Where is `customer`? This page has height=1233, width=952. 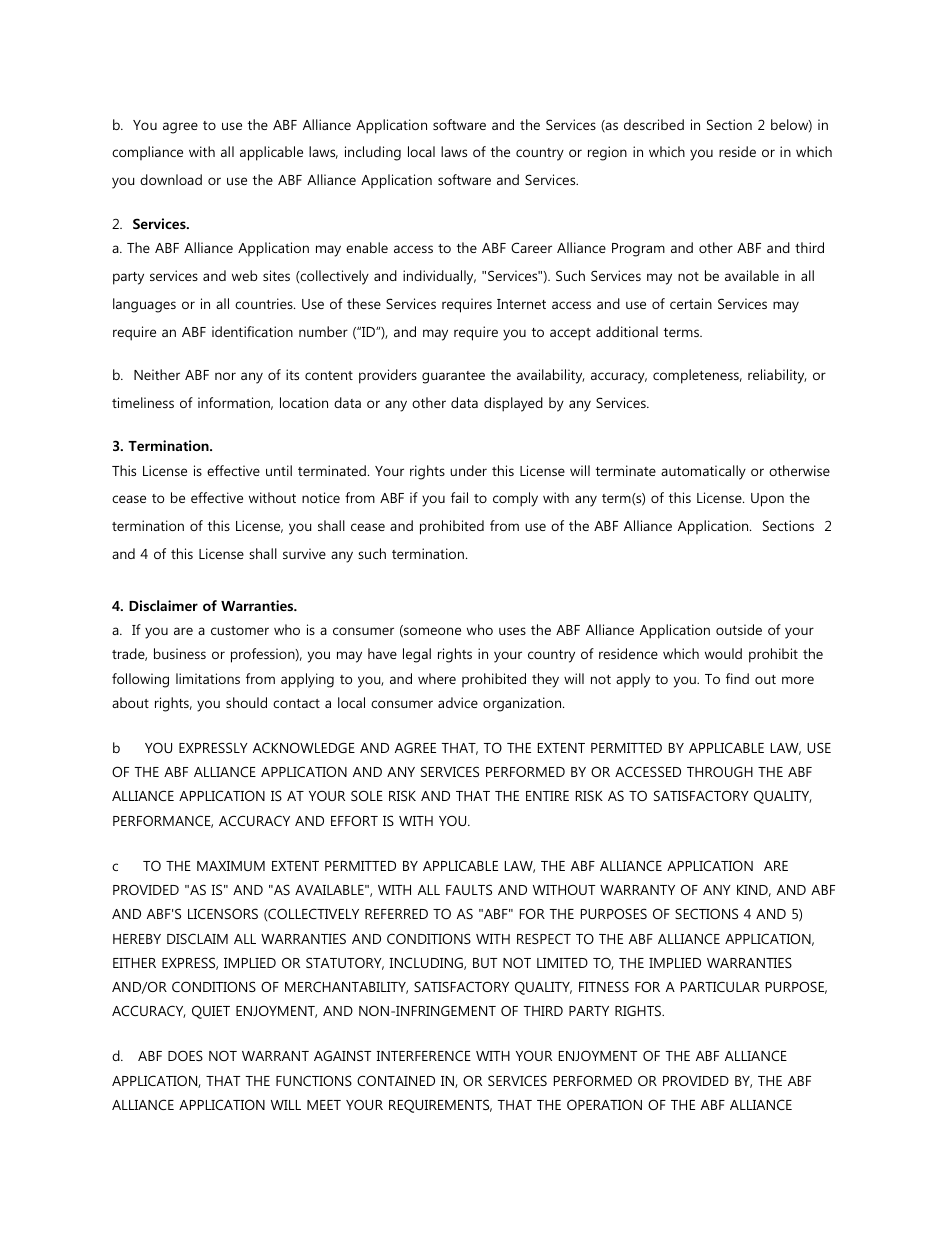
customer is located at coordinates (240, 630).
